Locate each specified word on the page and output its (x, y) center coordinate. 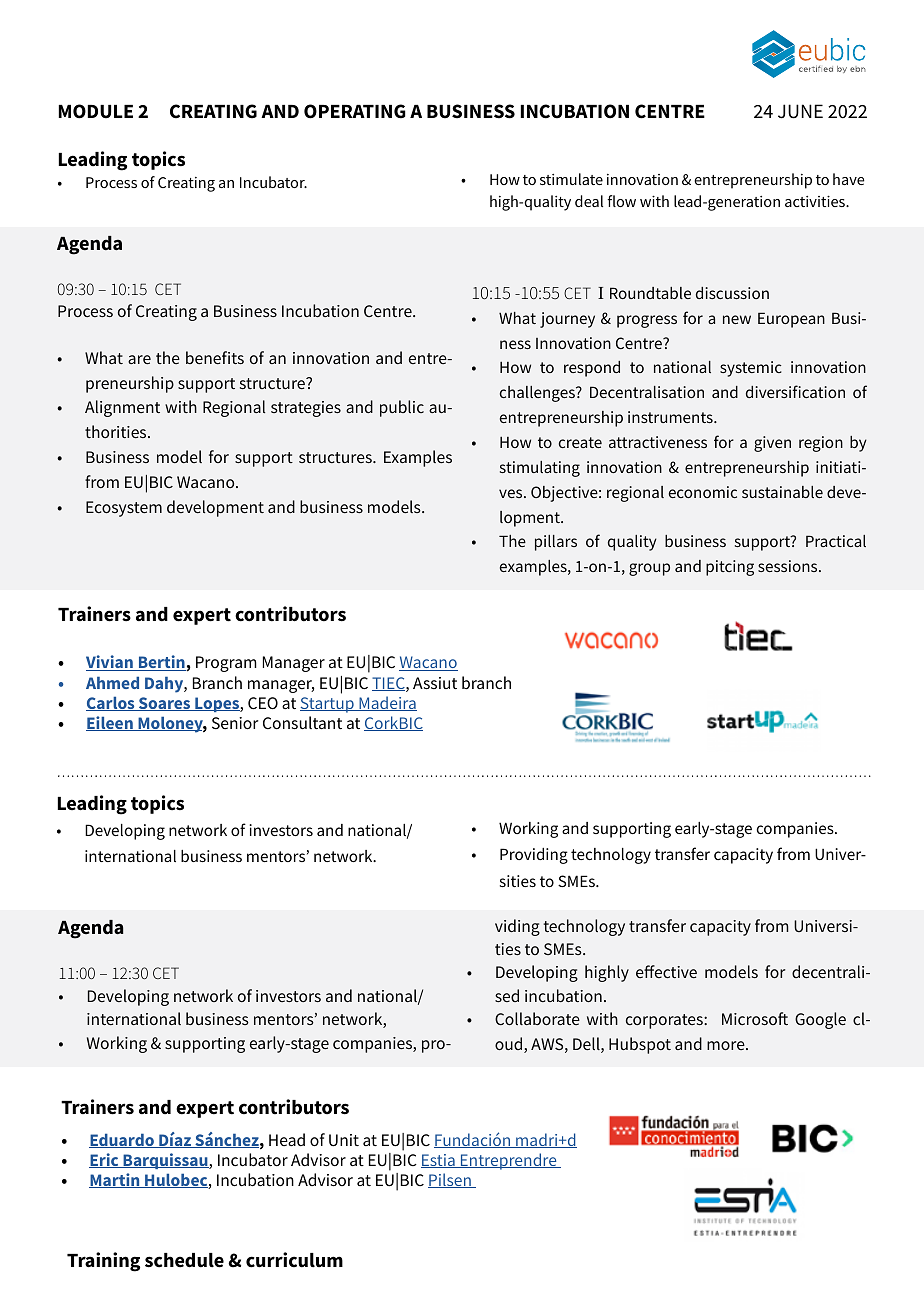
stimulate (571, 179)
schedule (184, 1260)
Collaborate (537, 1018)
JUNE (800, 111)
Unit (344, 1140)
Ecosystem (124, 509)
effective (666, 971)
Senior (235, 723)
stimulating (540, 469)
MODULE (96, 111)
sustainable (782, 492)
